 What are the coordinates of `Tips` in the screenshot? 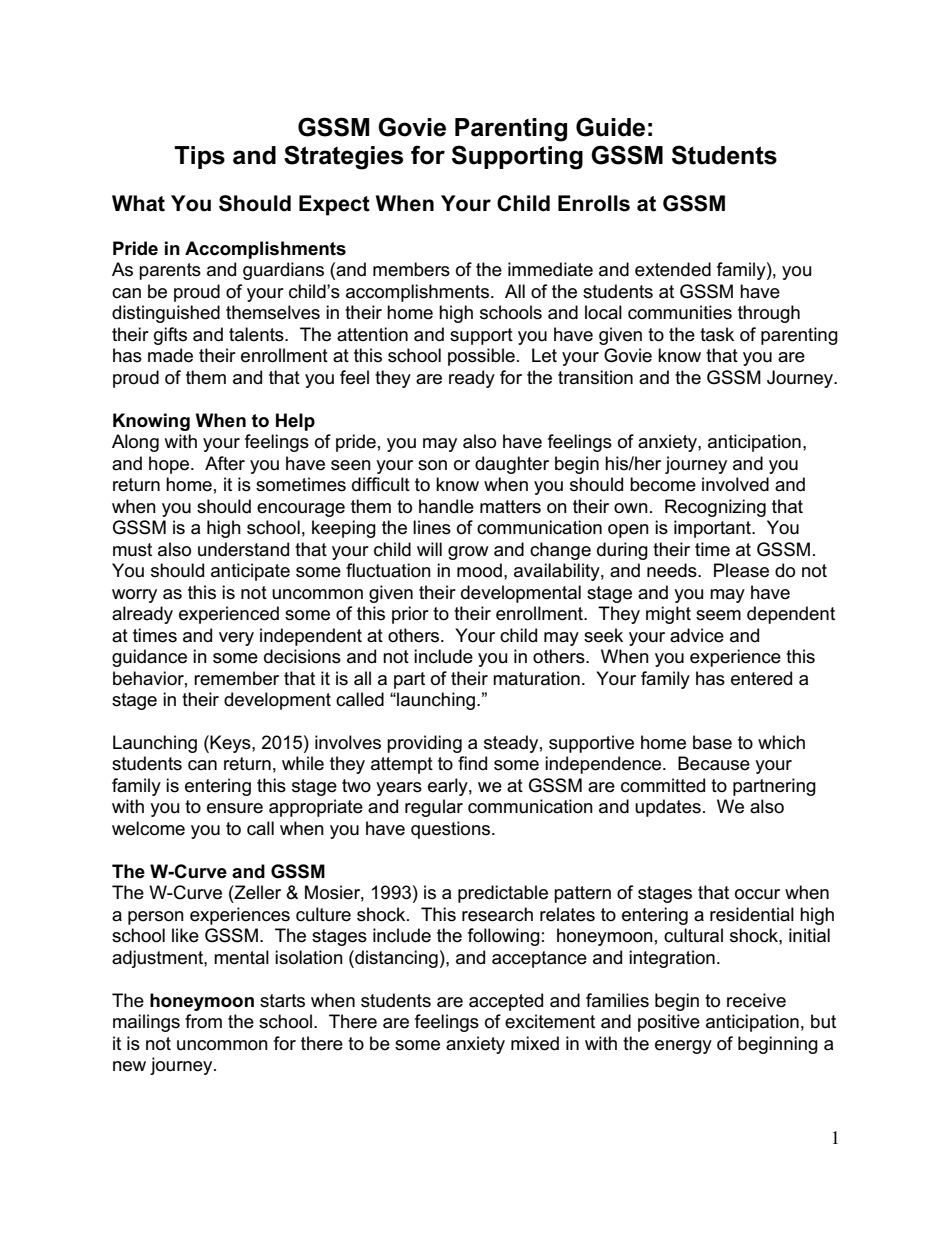 It's located at (199, 157).
